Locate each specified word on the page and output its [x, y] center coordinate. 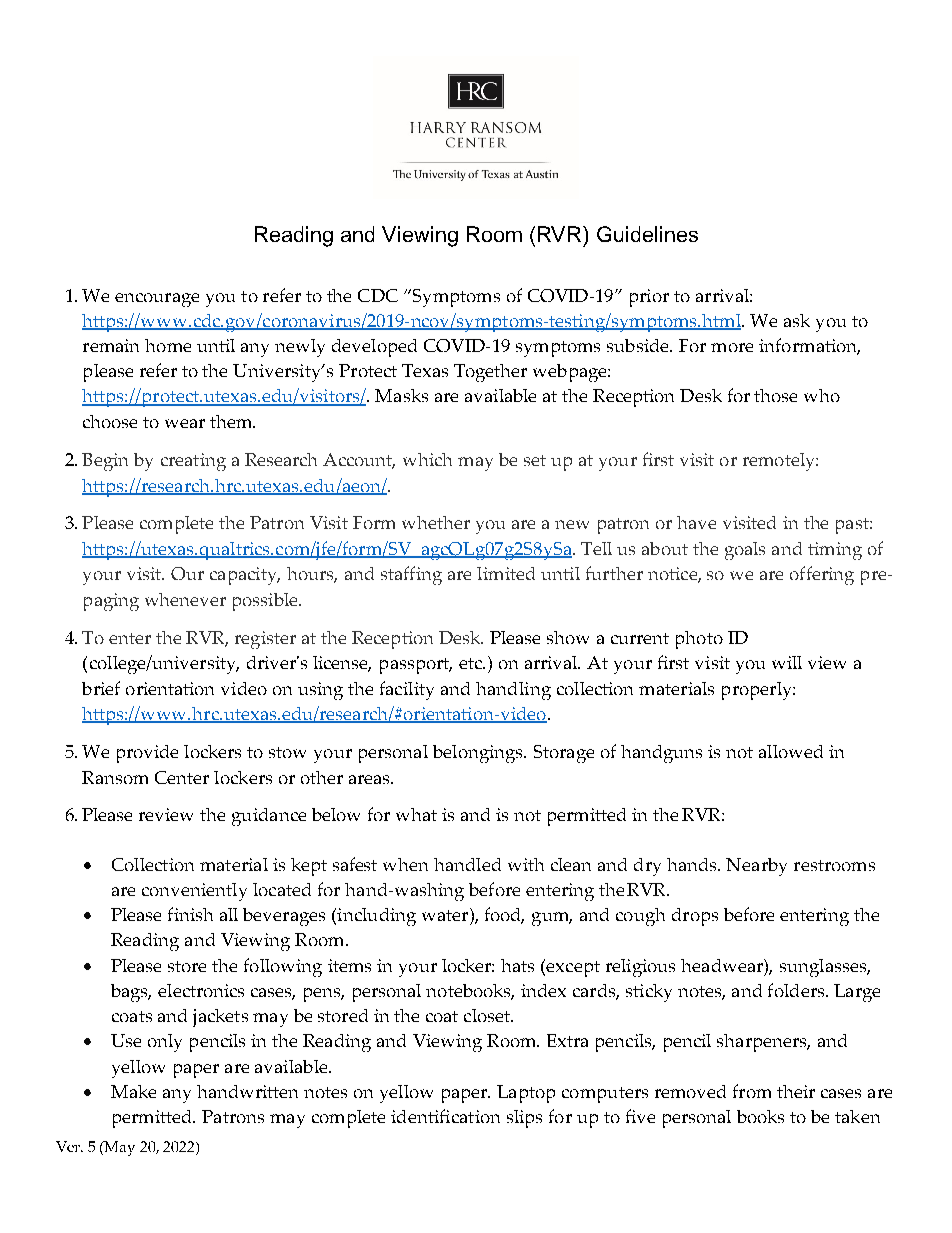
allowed [791, 751]
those [775, 395]
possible [266, 602]
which [427, 459]
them [232, 421]
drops [695, 917]
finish [190, 914]
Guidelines [647, 234]
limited [506, 573]
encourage [157, 300]
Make [133, 1091]
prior [649, 298]
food [504, 915]
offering [822, 575]
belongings [479, 754]
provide [147, 754]
